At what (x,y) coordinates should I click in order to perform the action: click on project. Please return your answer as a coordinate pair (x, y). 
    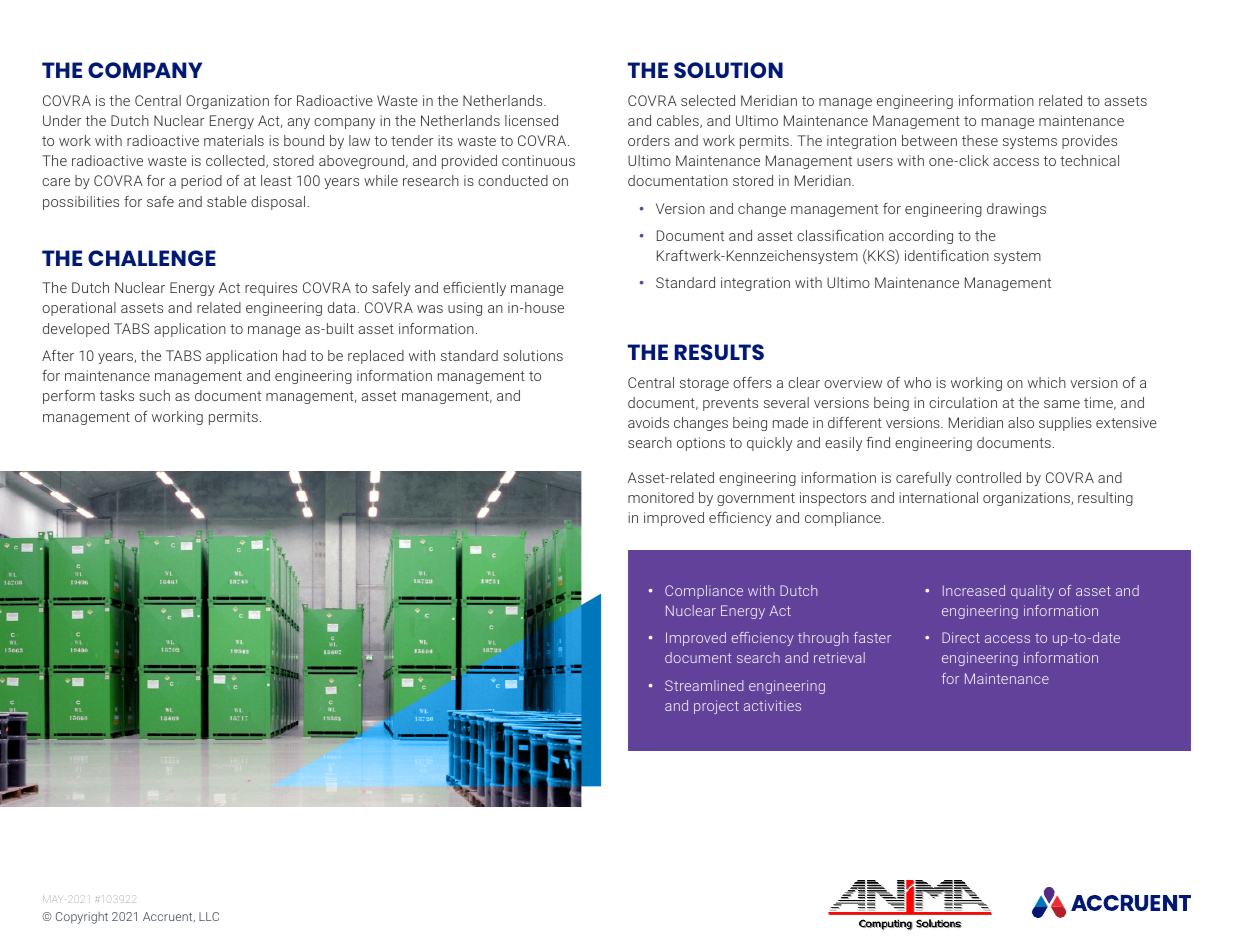
    Looking at the image, I should click on (716, 707).
